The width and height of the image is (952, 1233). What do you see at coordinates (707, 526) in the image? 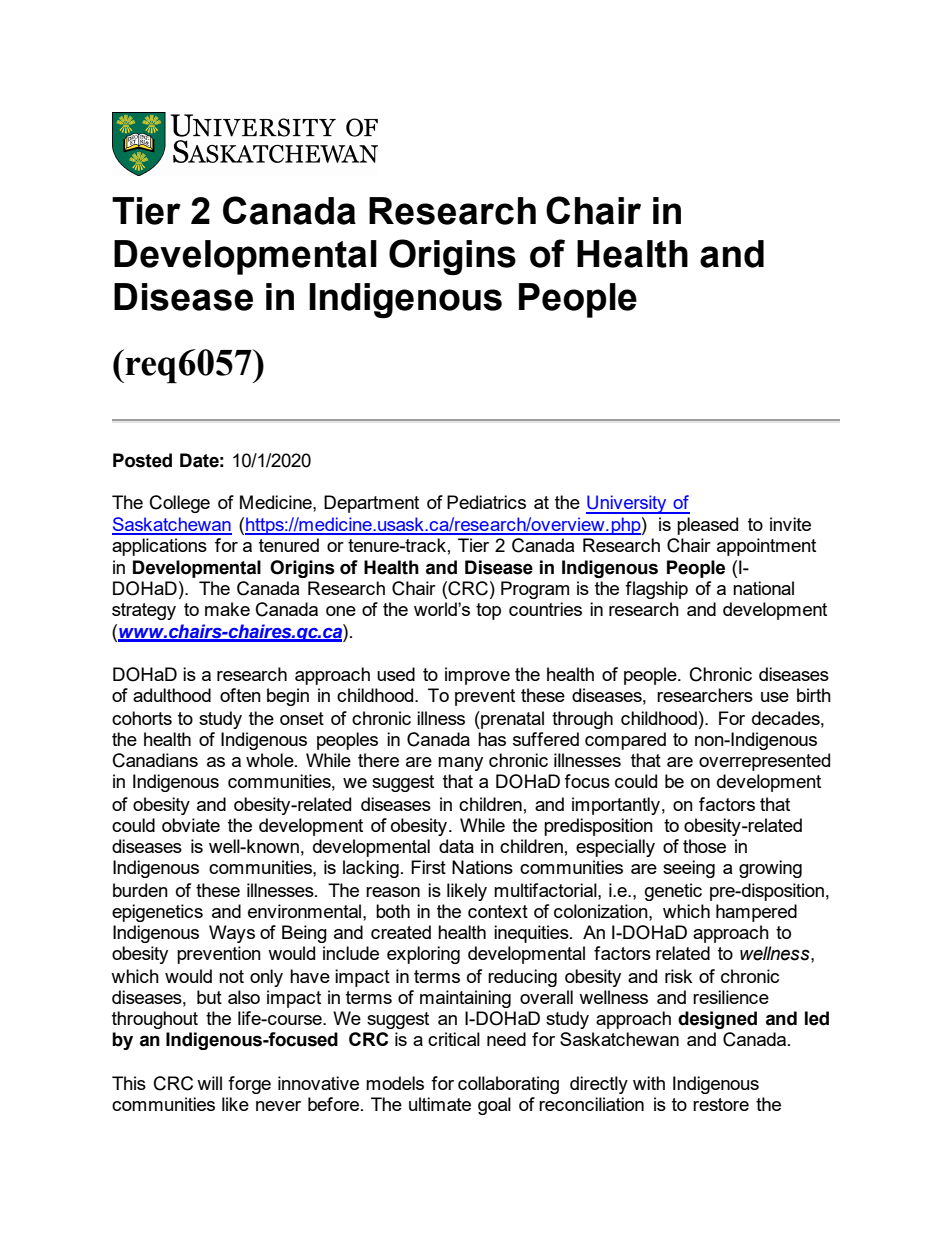
I see `pleased` at bounding box center [707, 526].
